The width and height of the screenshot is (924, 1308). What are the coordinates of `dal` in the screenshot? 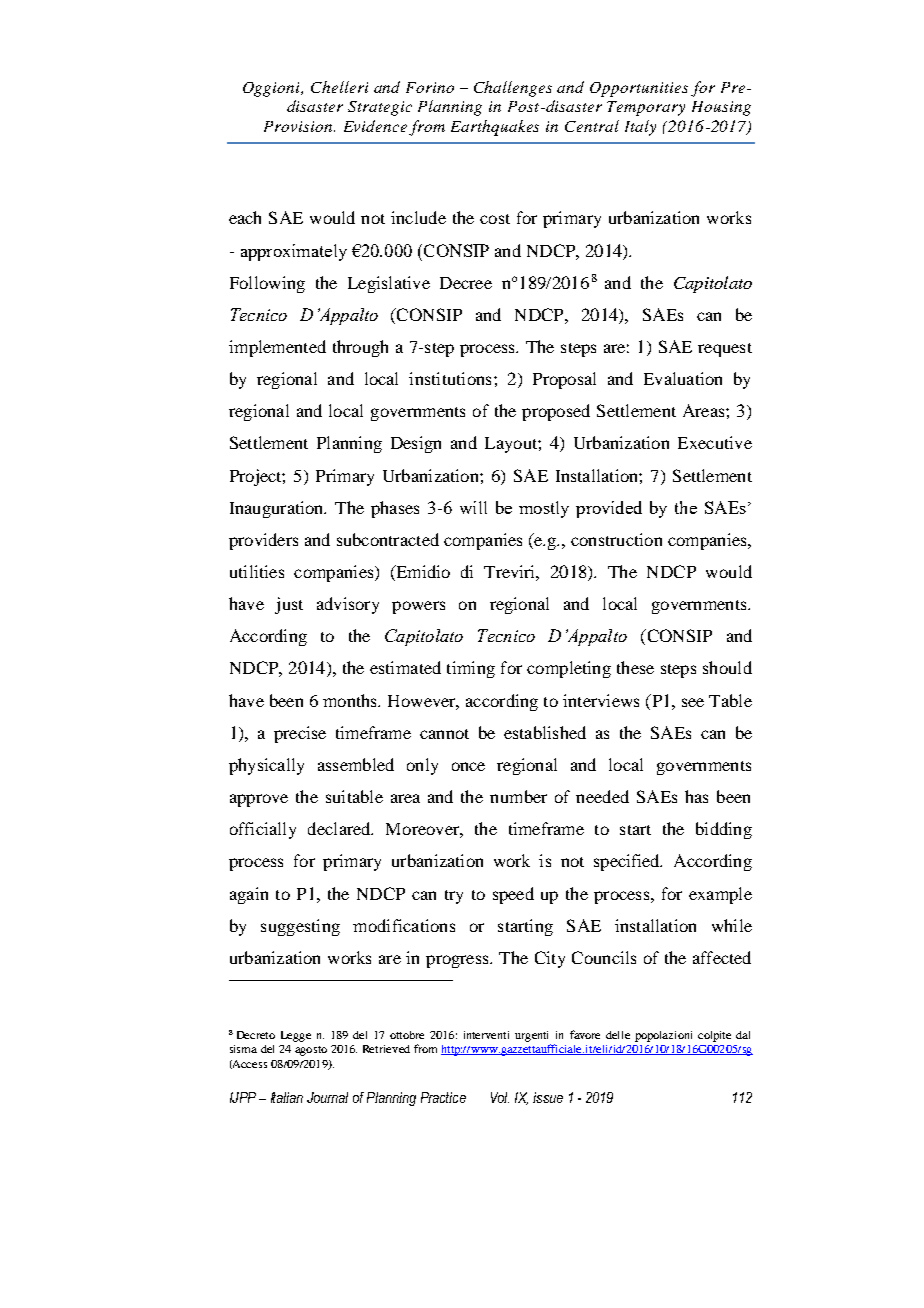 It's located at (743, 1035).
